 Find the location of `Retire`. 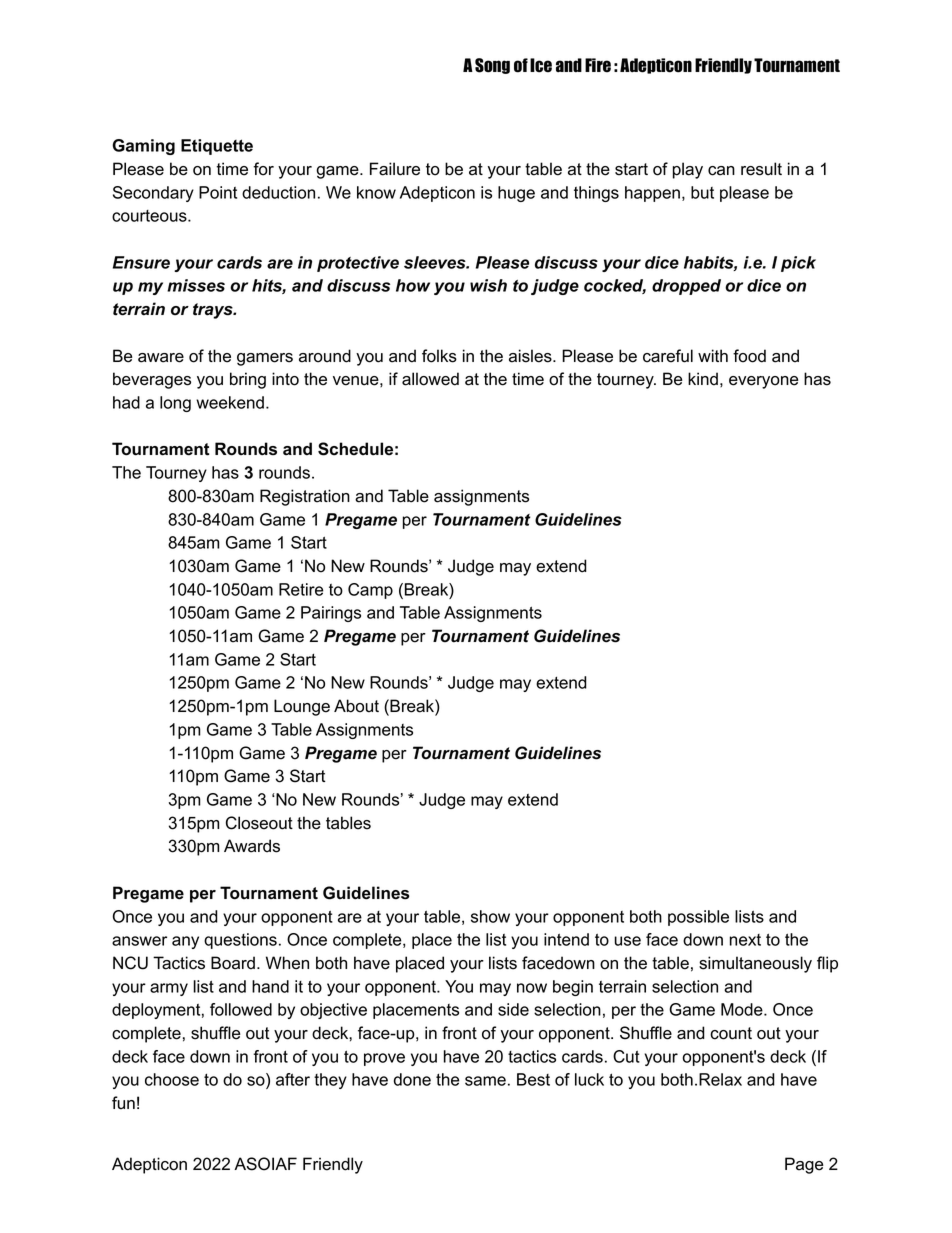

Retire is located at coordinates (301, 589).
